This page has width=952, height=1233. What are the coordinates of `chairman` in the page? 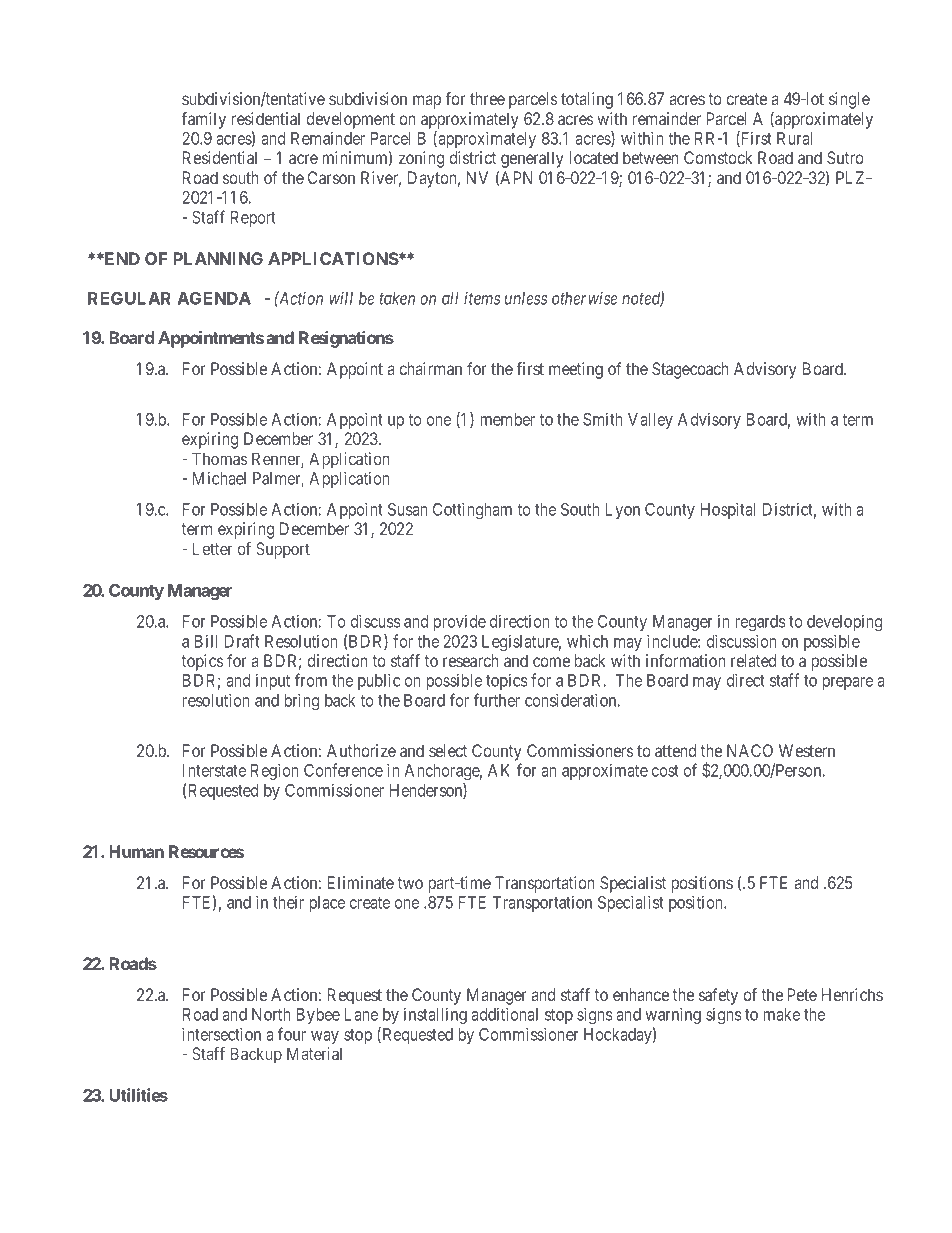 It's located at (431, 368).
